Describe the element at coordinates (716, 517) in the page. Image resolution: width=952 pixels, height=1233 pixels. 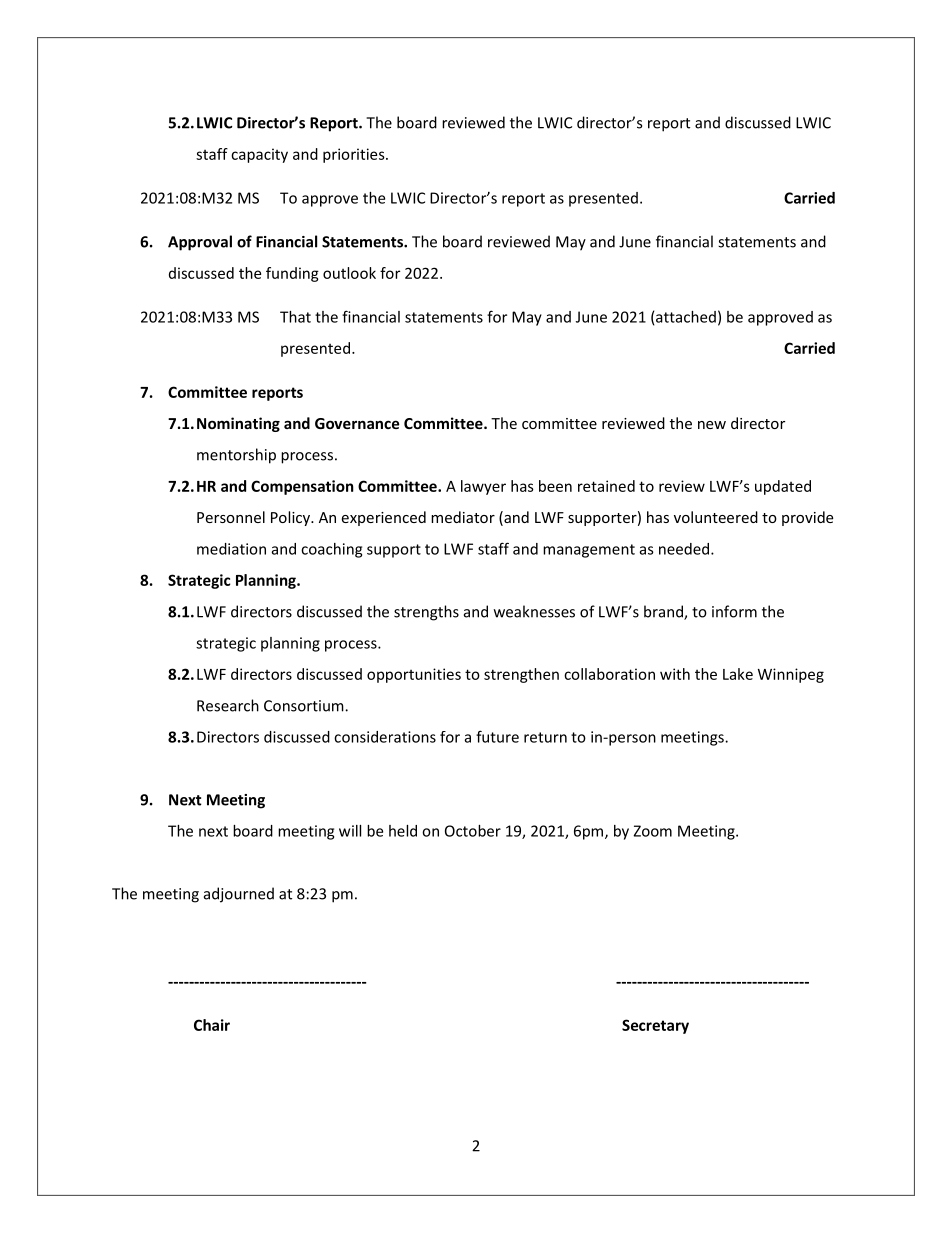
I see `volunteered` at that location.
